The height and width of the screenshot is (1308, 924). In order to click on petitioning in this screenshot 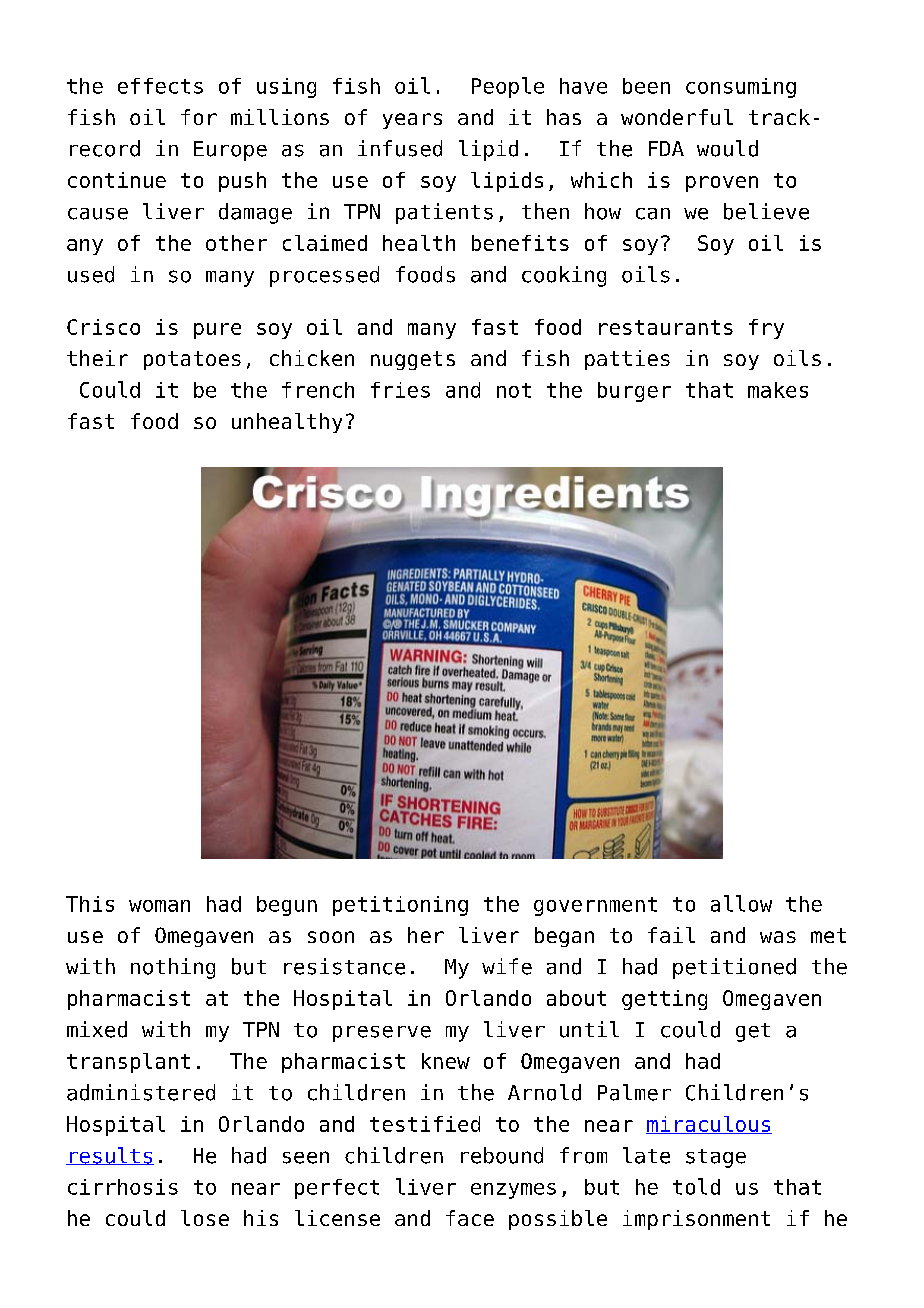, I will do `click(400, 906)`.
